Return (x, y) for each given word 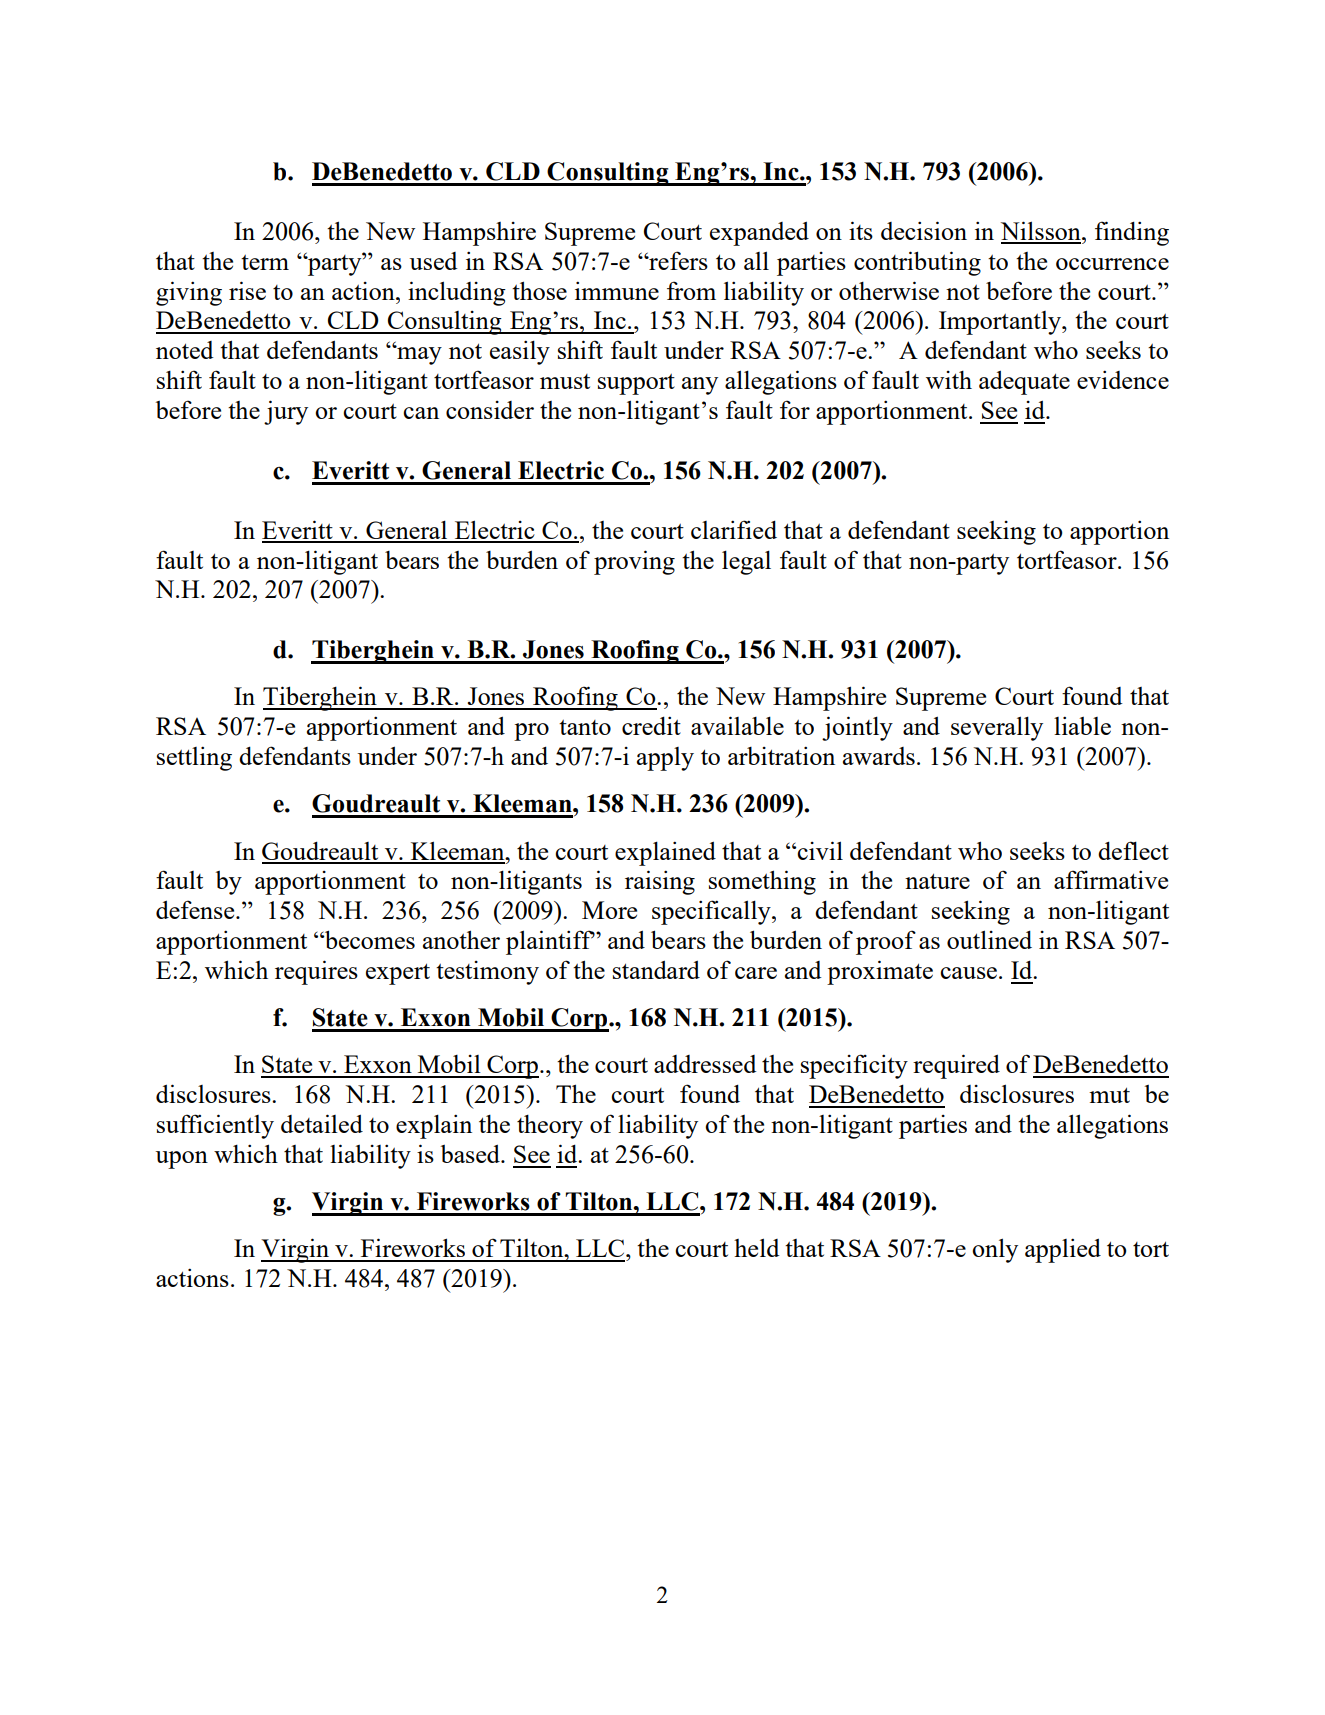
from (691, 290)
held (757, 1247)
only (995, 1250)
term (265, 262)
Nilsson (1042, 232)
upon (181, 1160)
